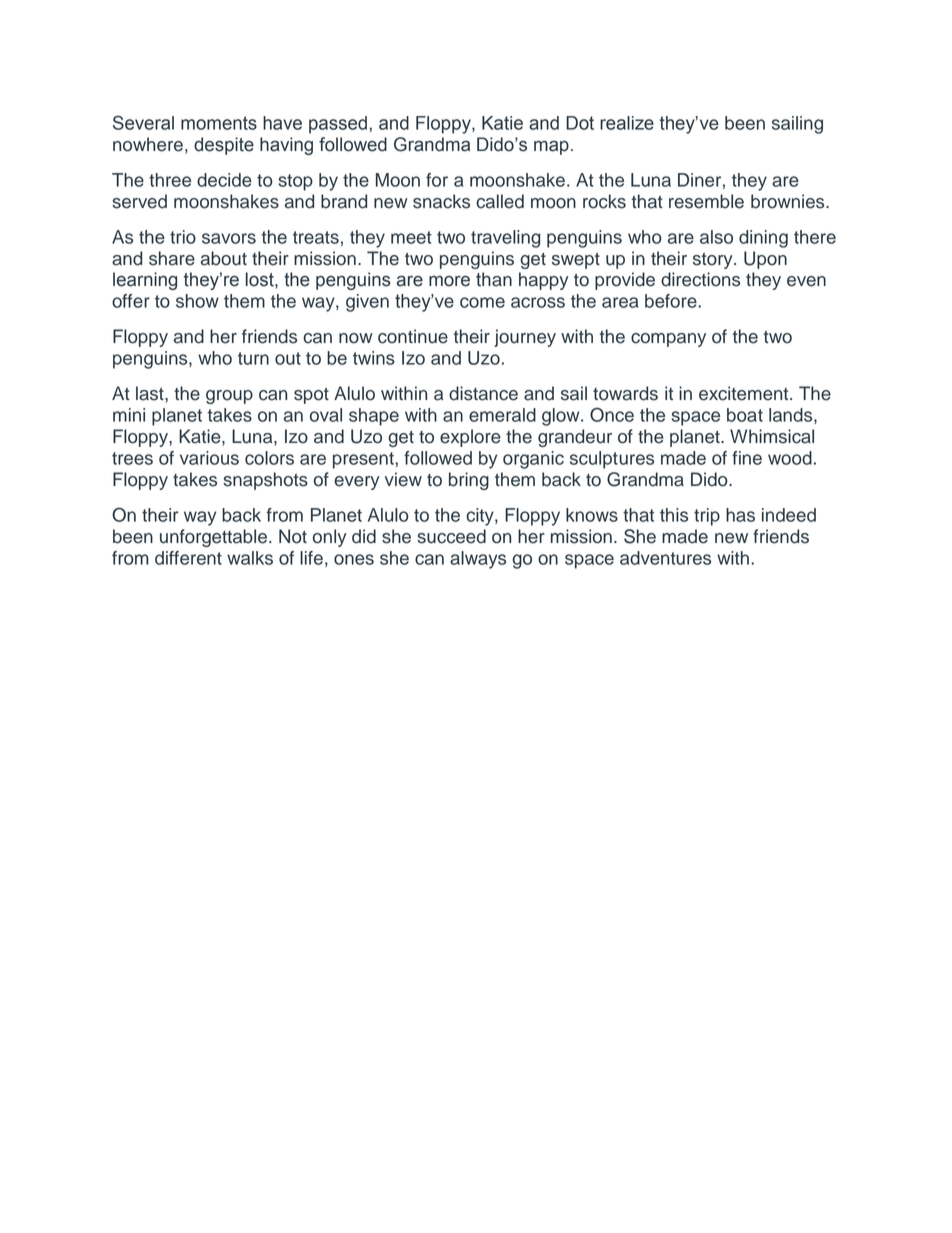  What do you see at coordinates (209, 458) in the page?
I see `various` at bounding box center [209, 458].
